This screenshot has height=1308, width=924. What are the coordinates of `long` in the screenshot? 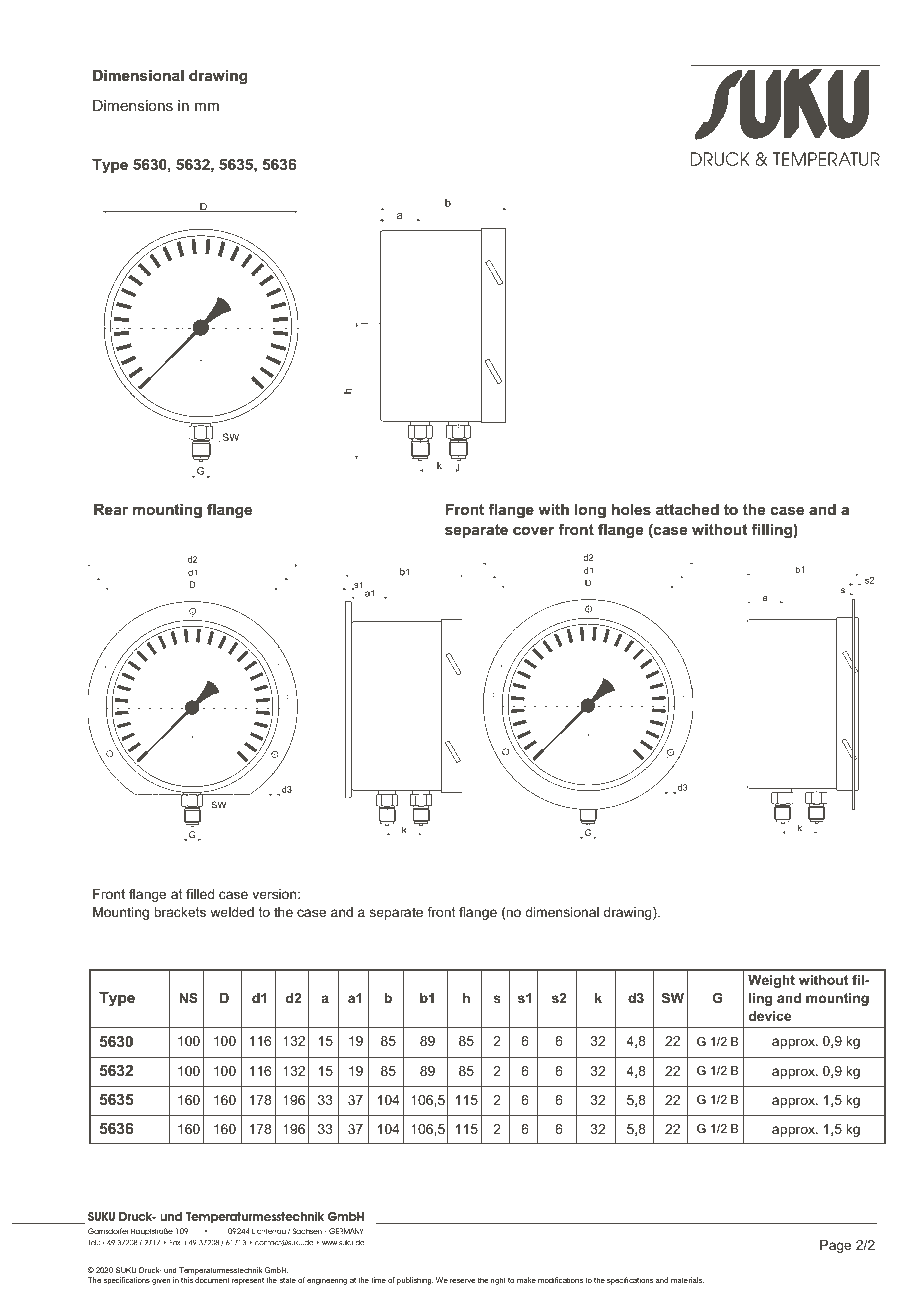 It's located at (590, 511).
